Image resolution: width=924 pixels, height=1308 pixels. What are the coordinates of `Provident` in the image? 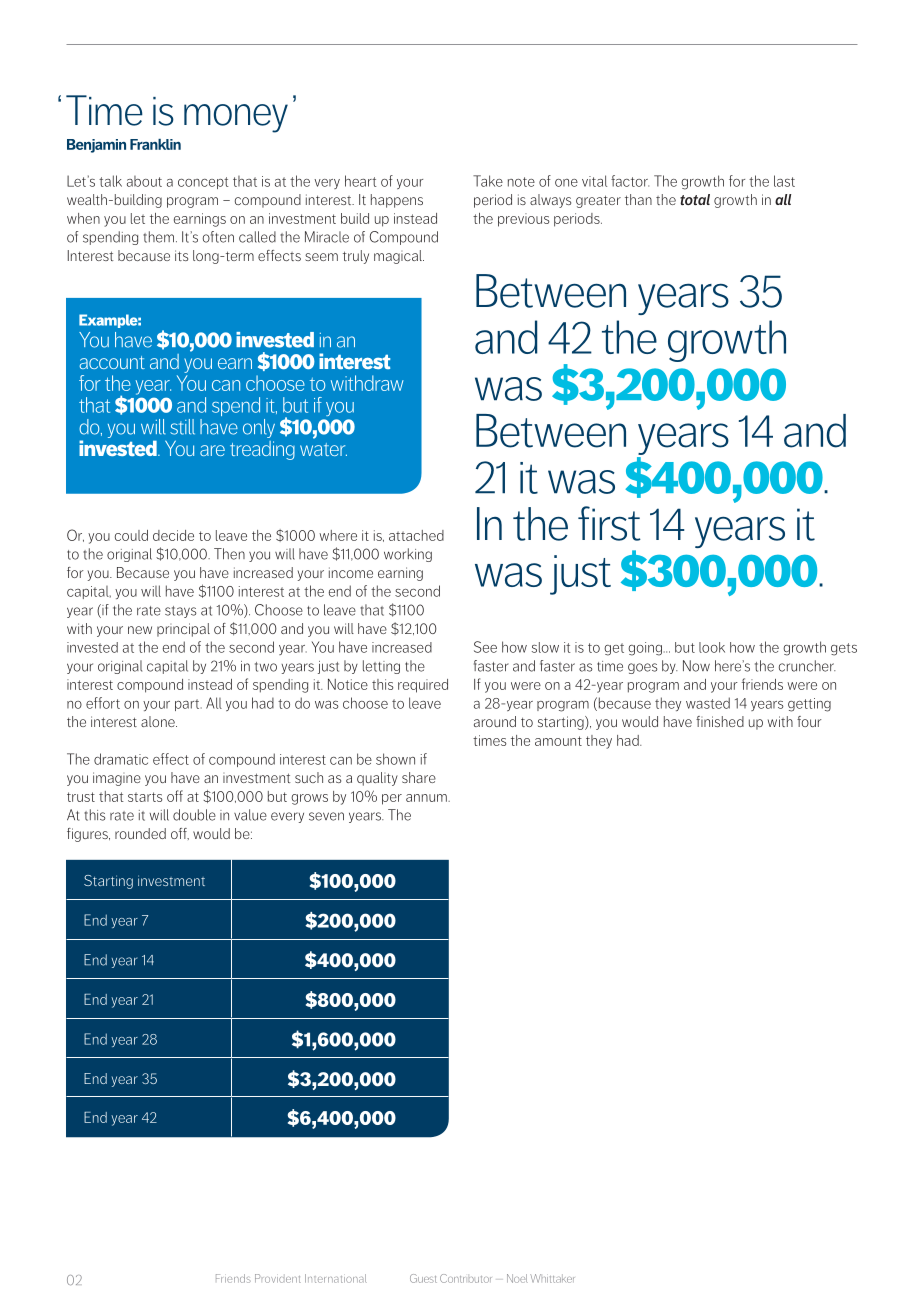 It's located at (278, 1278).
